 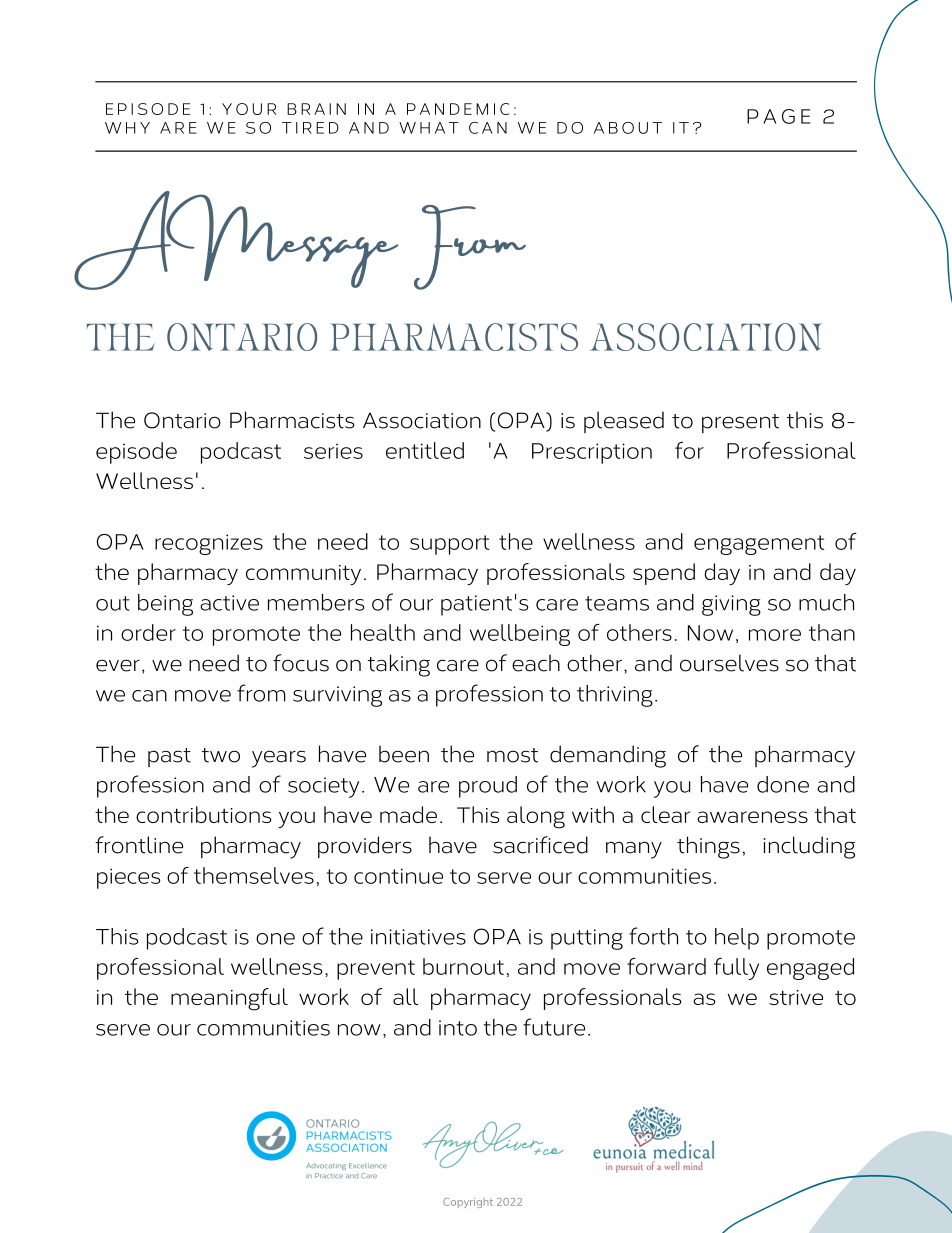 I want to click on Copyright, so click(x=468, y=1203).
